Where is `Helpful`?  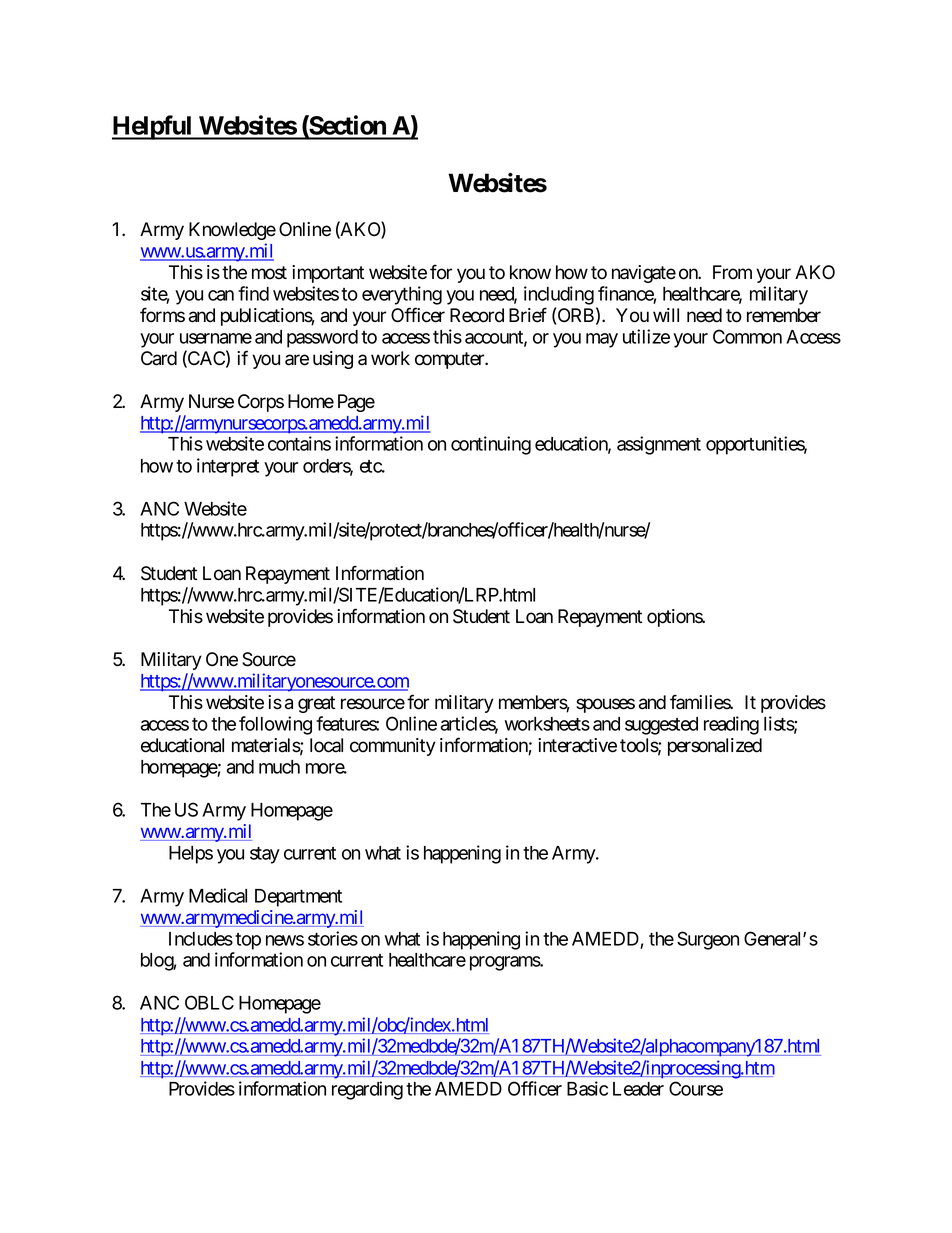 Helpful is located at coordinates (153, 127).
